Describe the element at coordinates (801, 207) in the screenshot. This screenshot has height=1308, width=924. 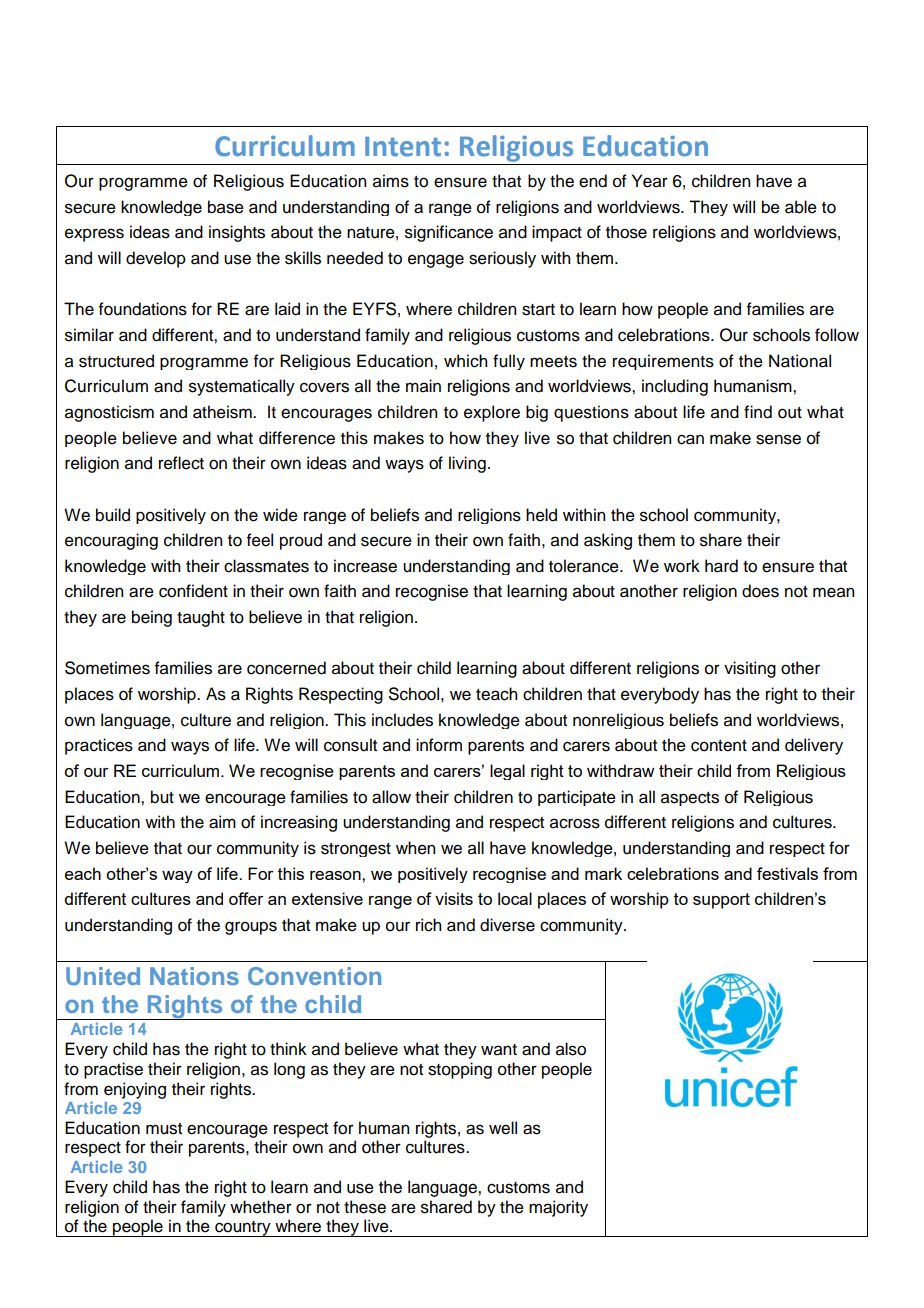
I see `able` at that location.
